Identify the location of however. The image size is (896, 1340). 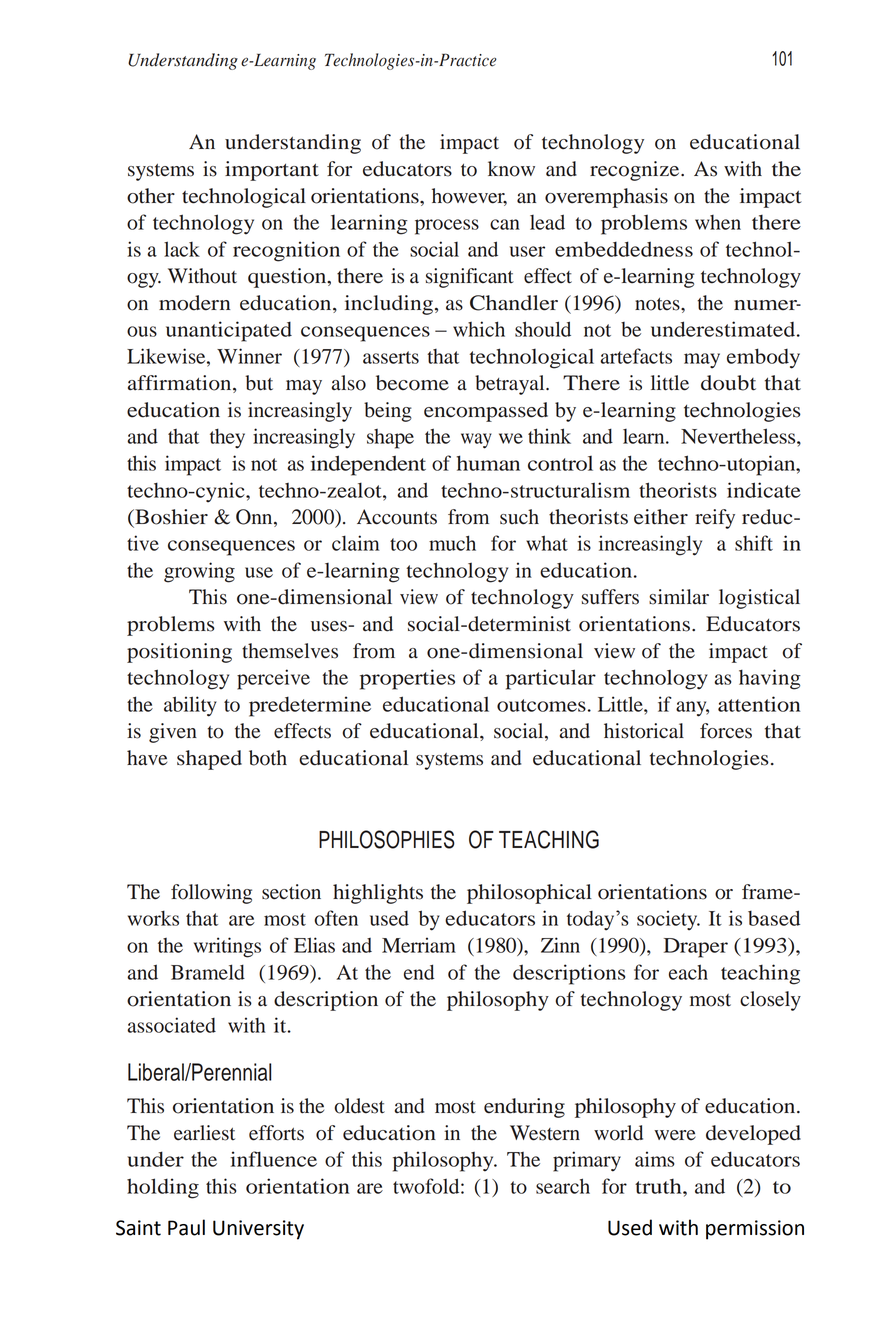
(469, 197).
